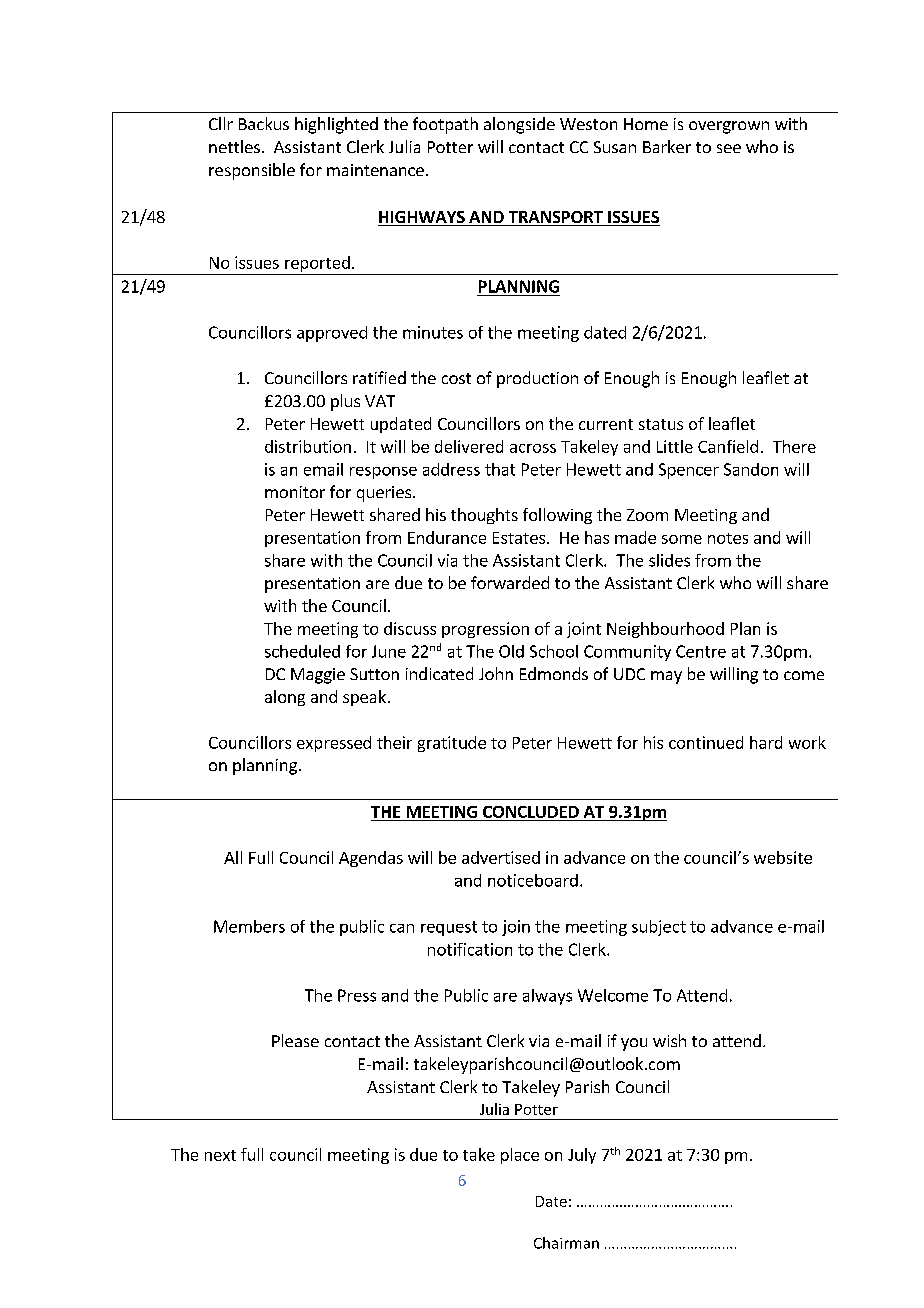 The width and height of the image is (924, 1308). I want to click on responsible, so click(252, 171).
